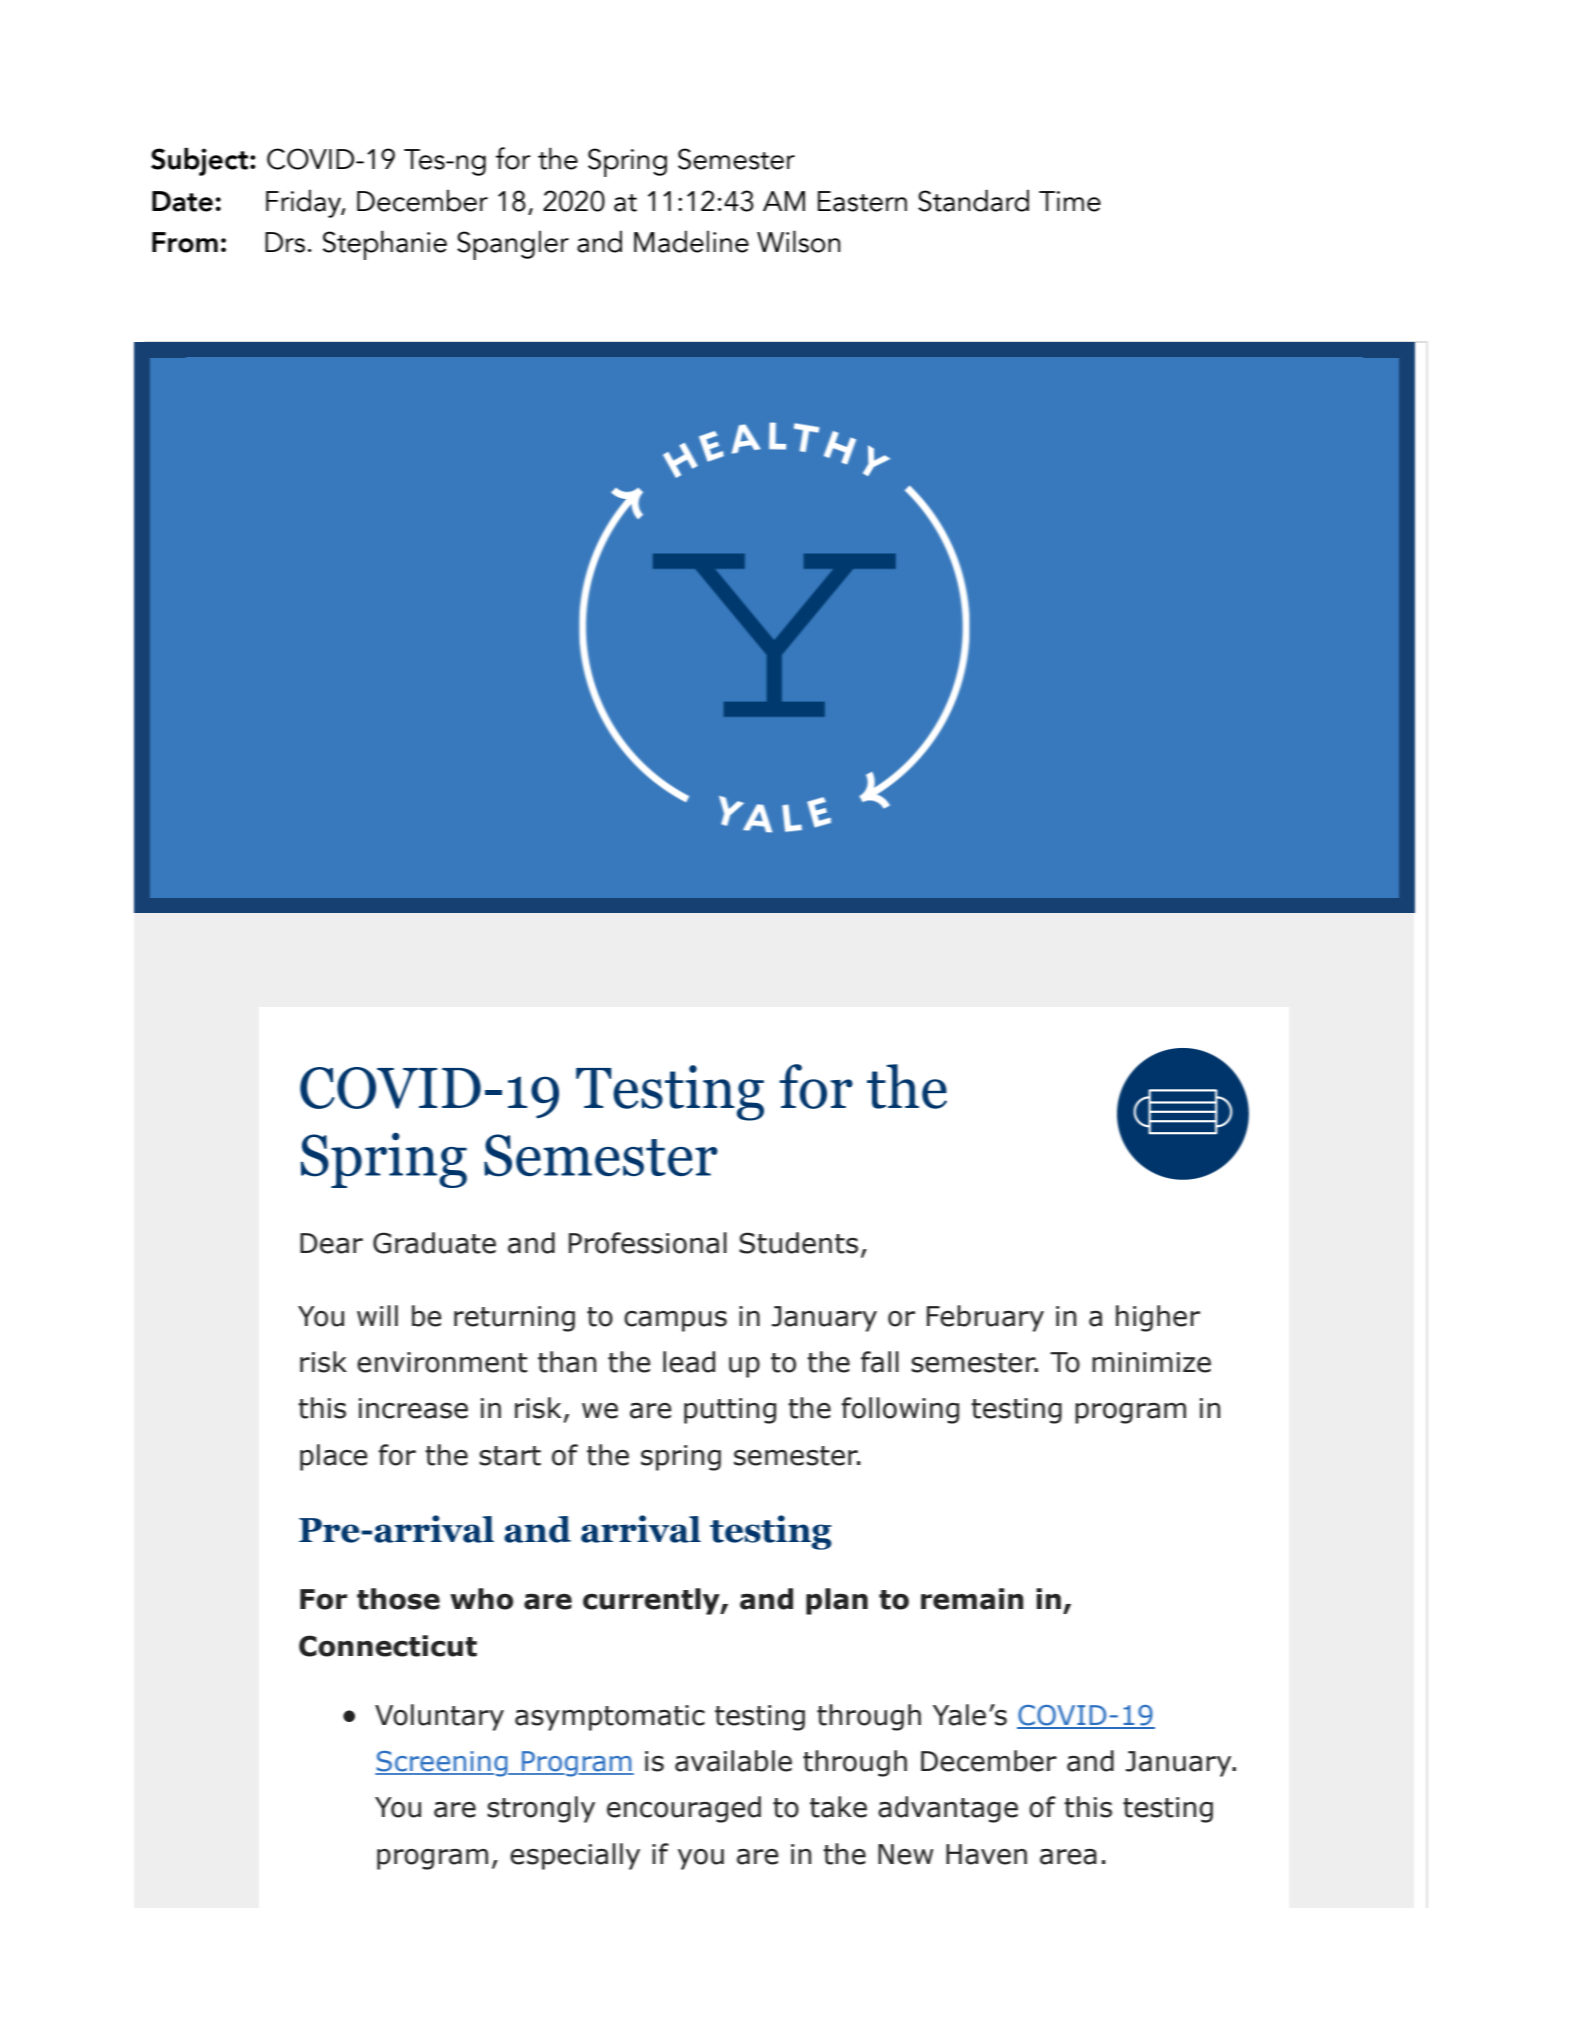 The width and height of the screenshot is (1573, 2036). I want to click on Time, so click(1070, 201).
